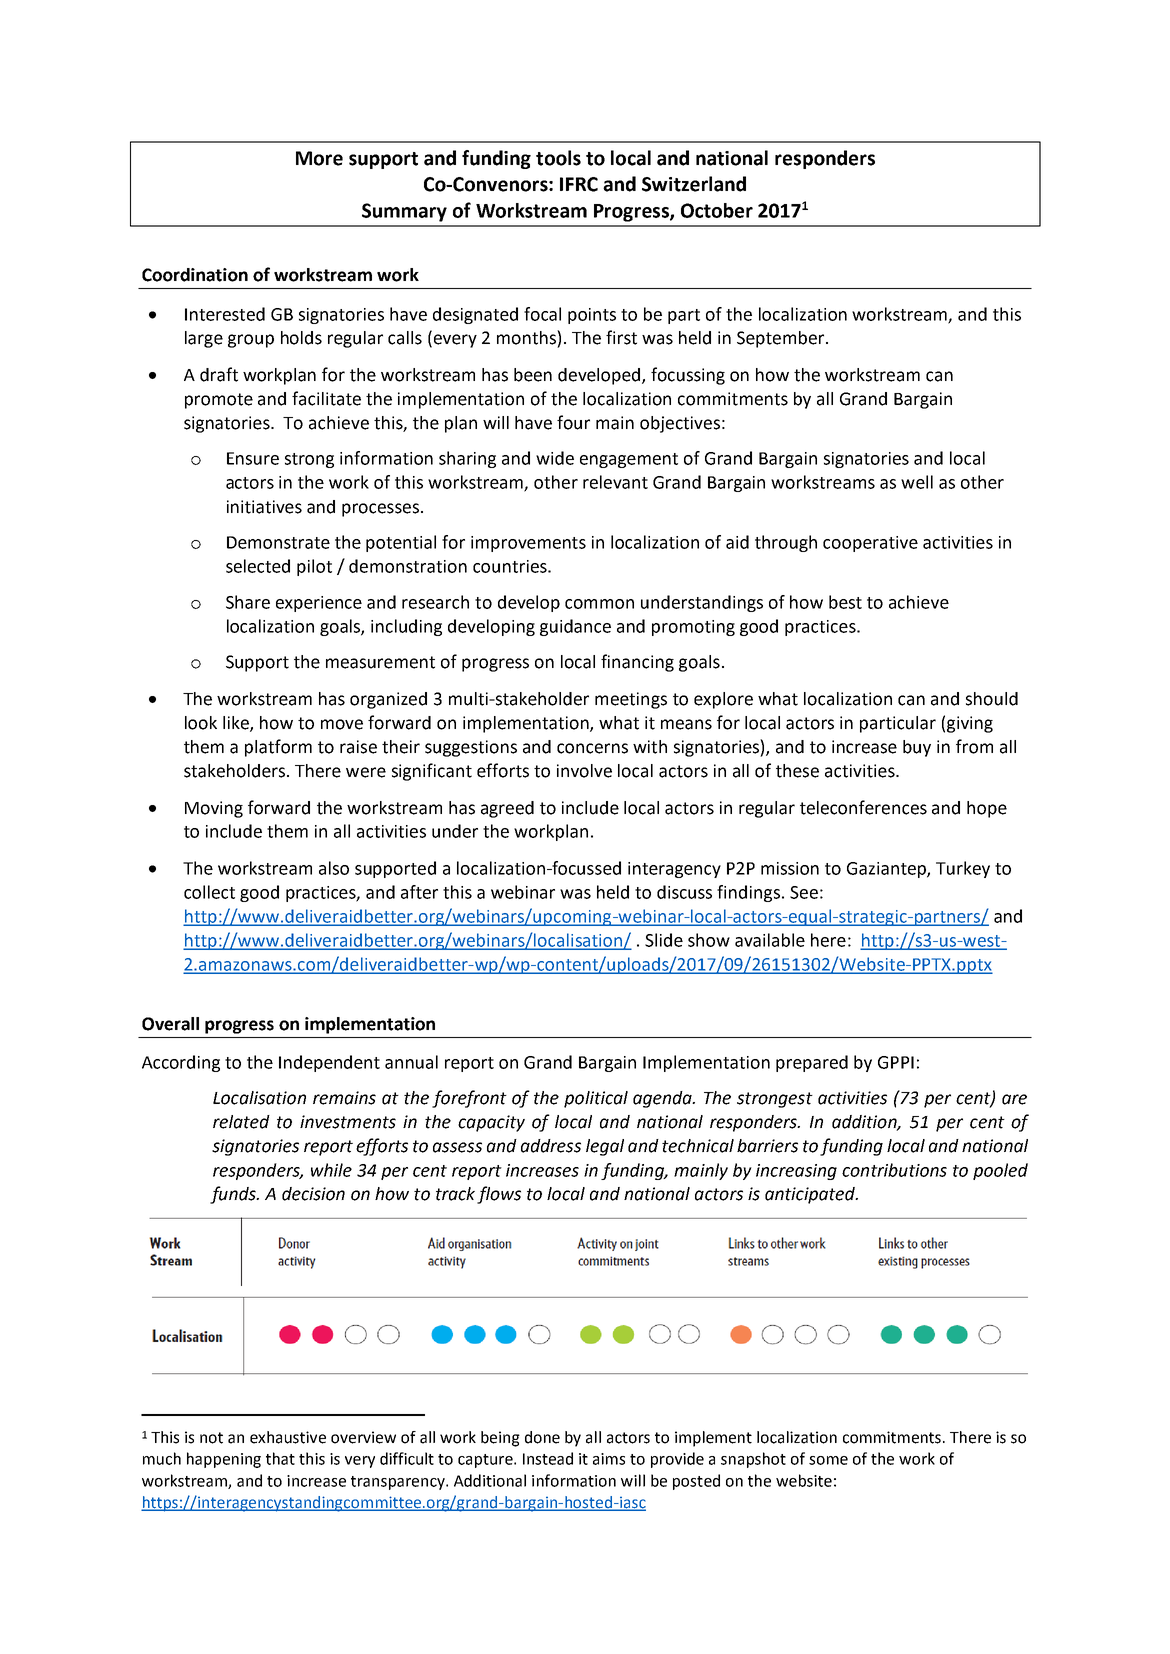 This screenshot has width=1170, height=1654. Describe the element at coordinates (584, 771) in the screenshot. I see `involve` at that location.
